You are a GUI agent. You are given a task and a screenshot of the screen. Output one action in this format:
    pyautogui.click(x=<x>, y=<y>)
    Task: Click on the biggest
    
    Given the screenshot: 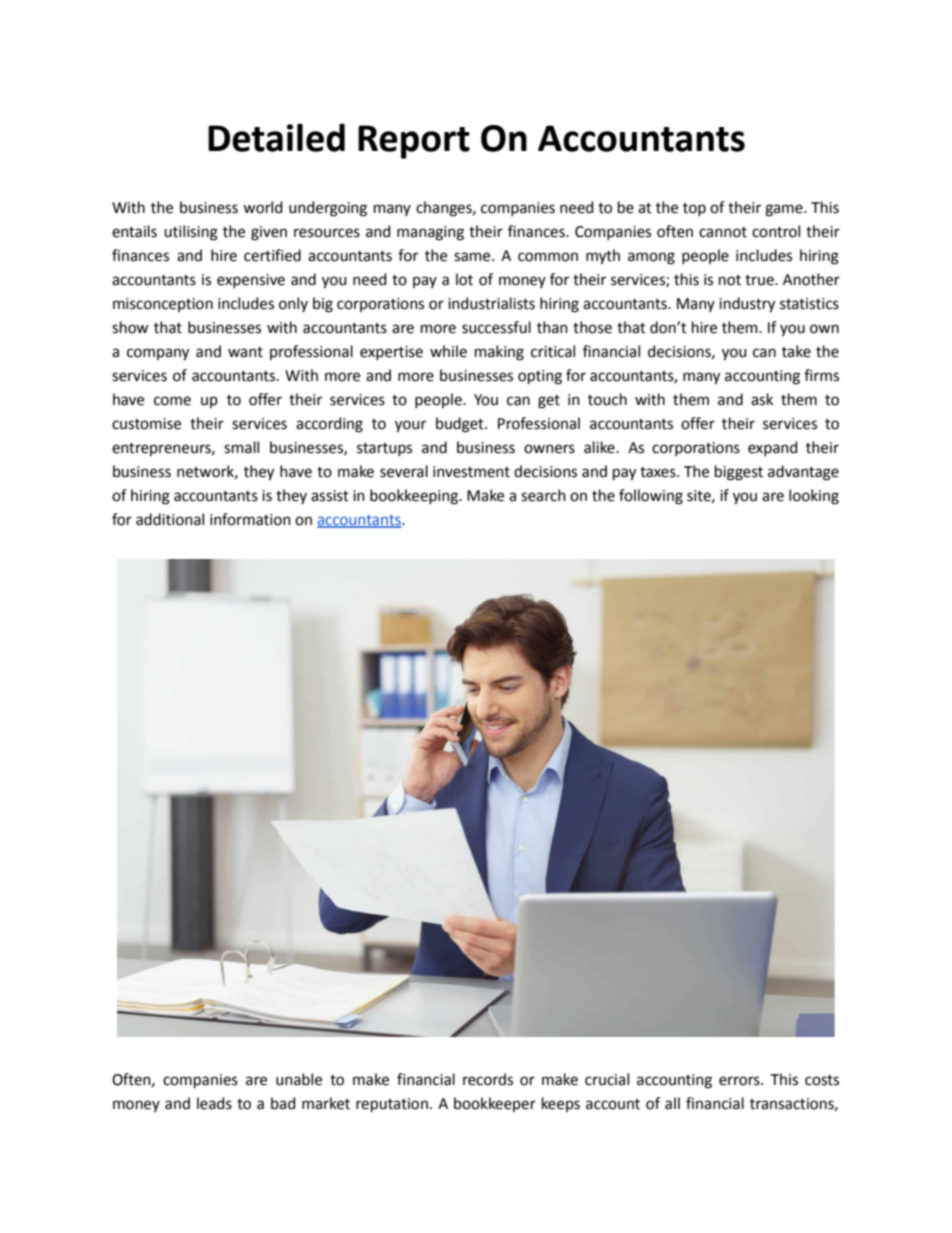 What is the action you would take?
    pyautogui.click(x=739, y=473)
